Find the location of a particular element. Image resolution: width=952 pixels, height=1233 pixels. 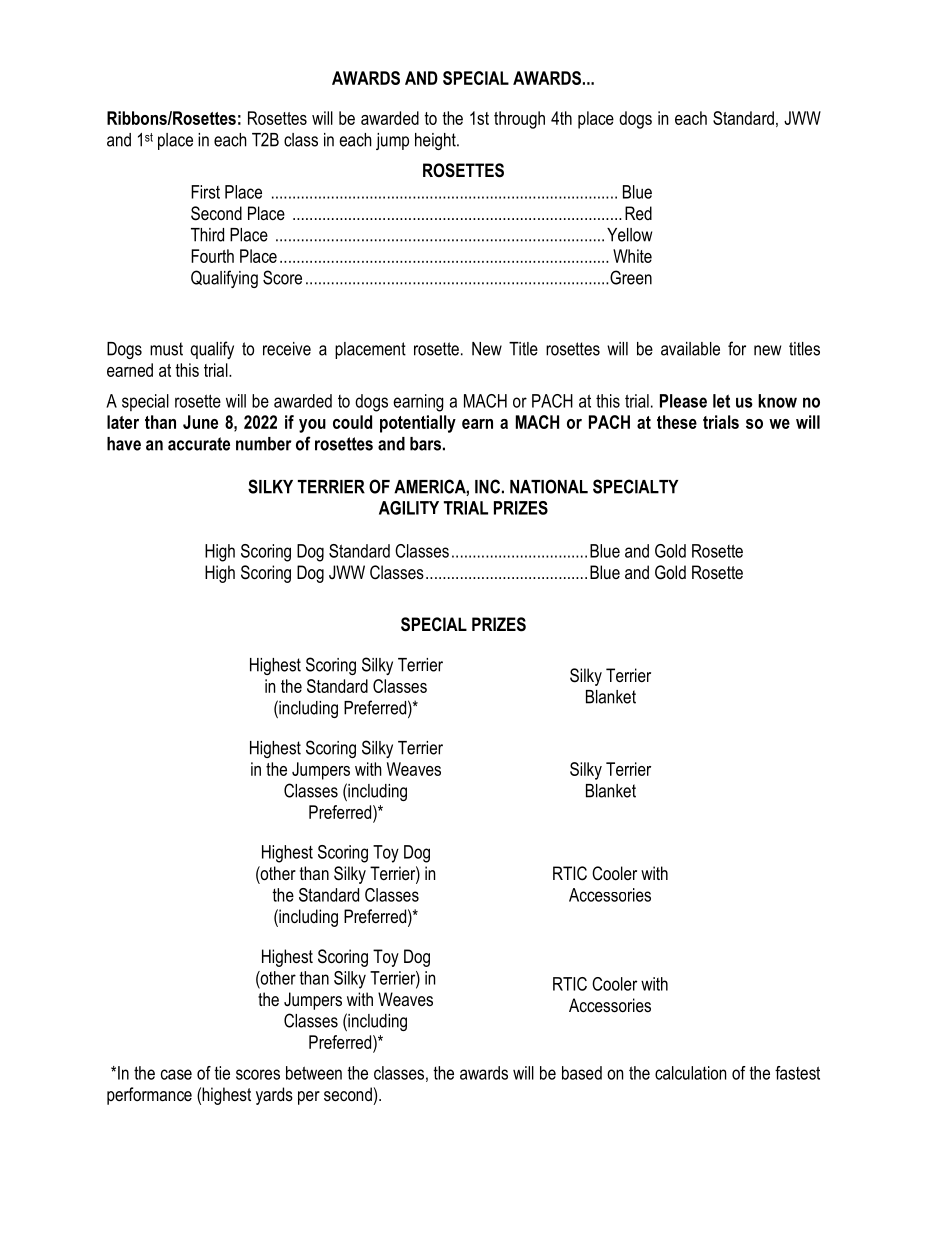

these is located at coordinates (677, 422).
